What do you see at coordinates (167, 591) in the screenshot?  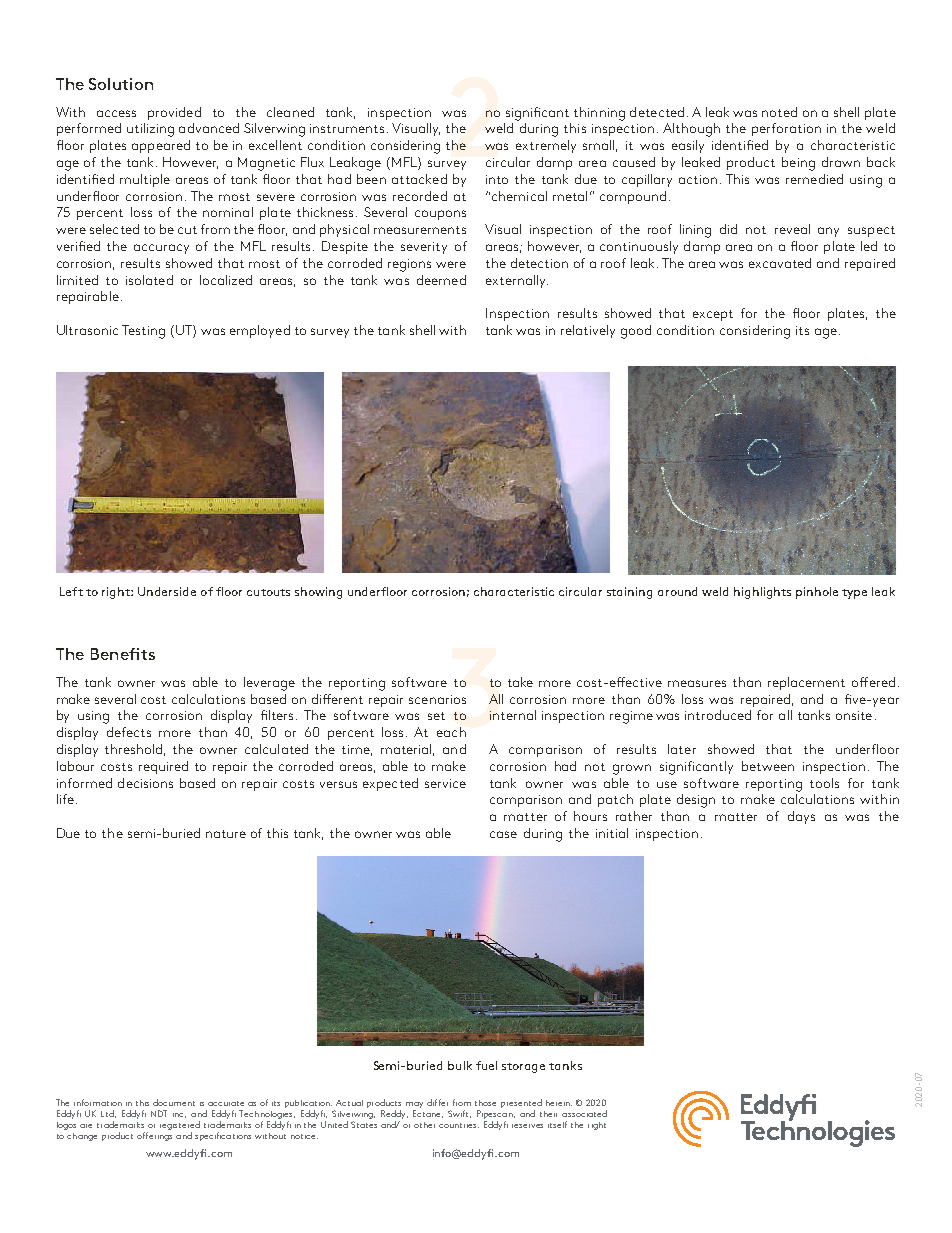 I see `Underside` at bounding box center [167, 591].
